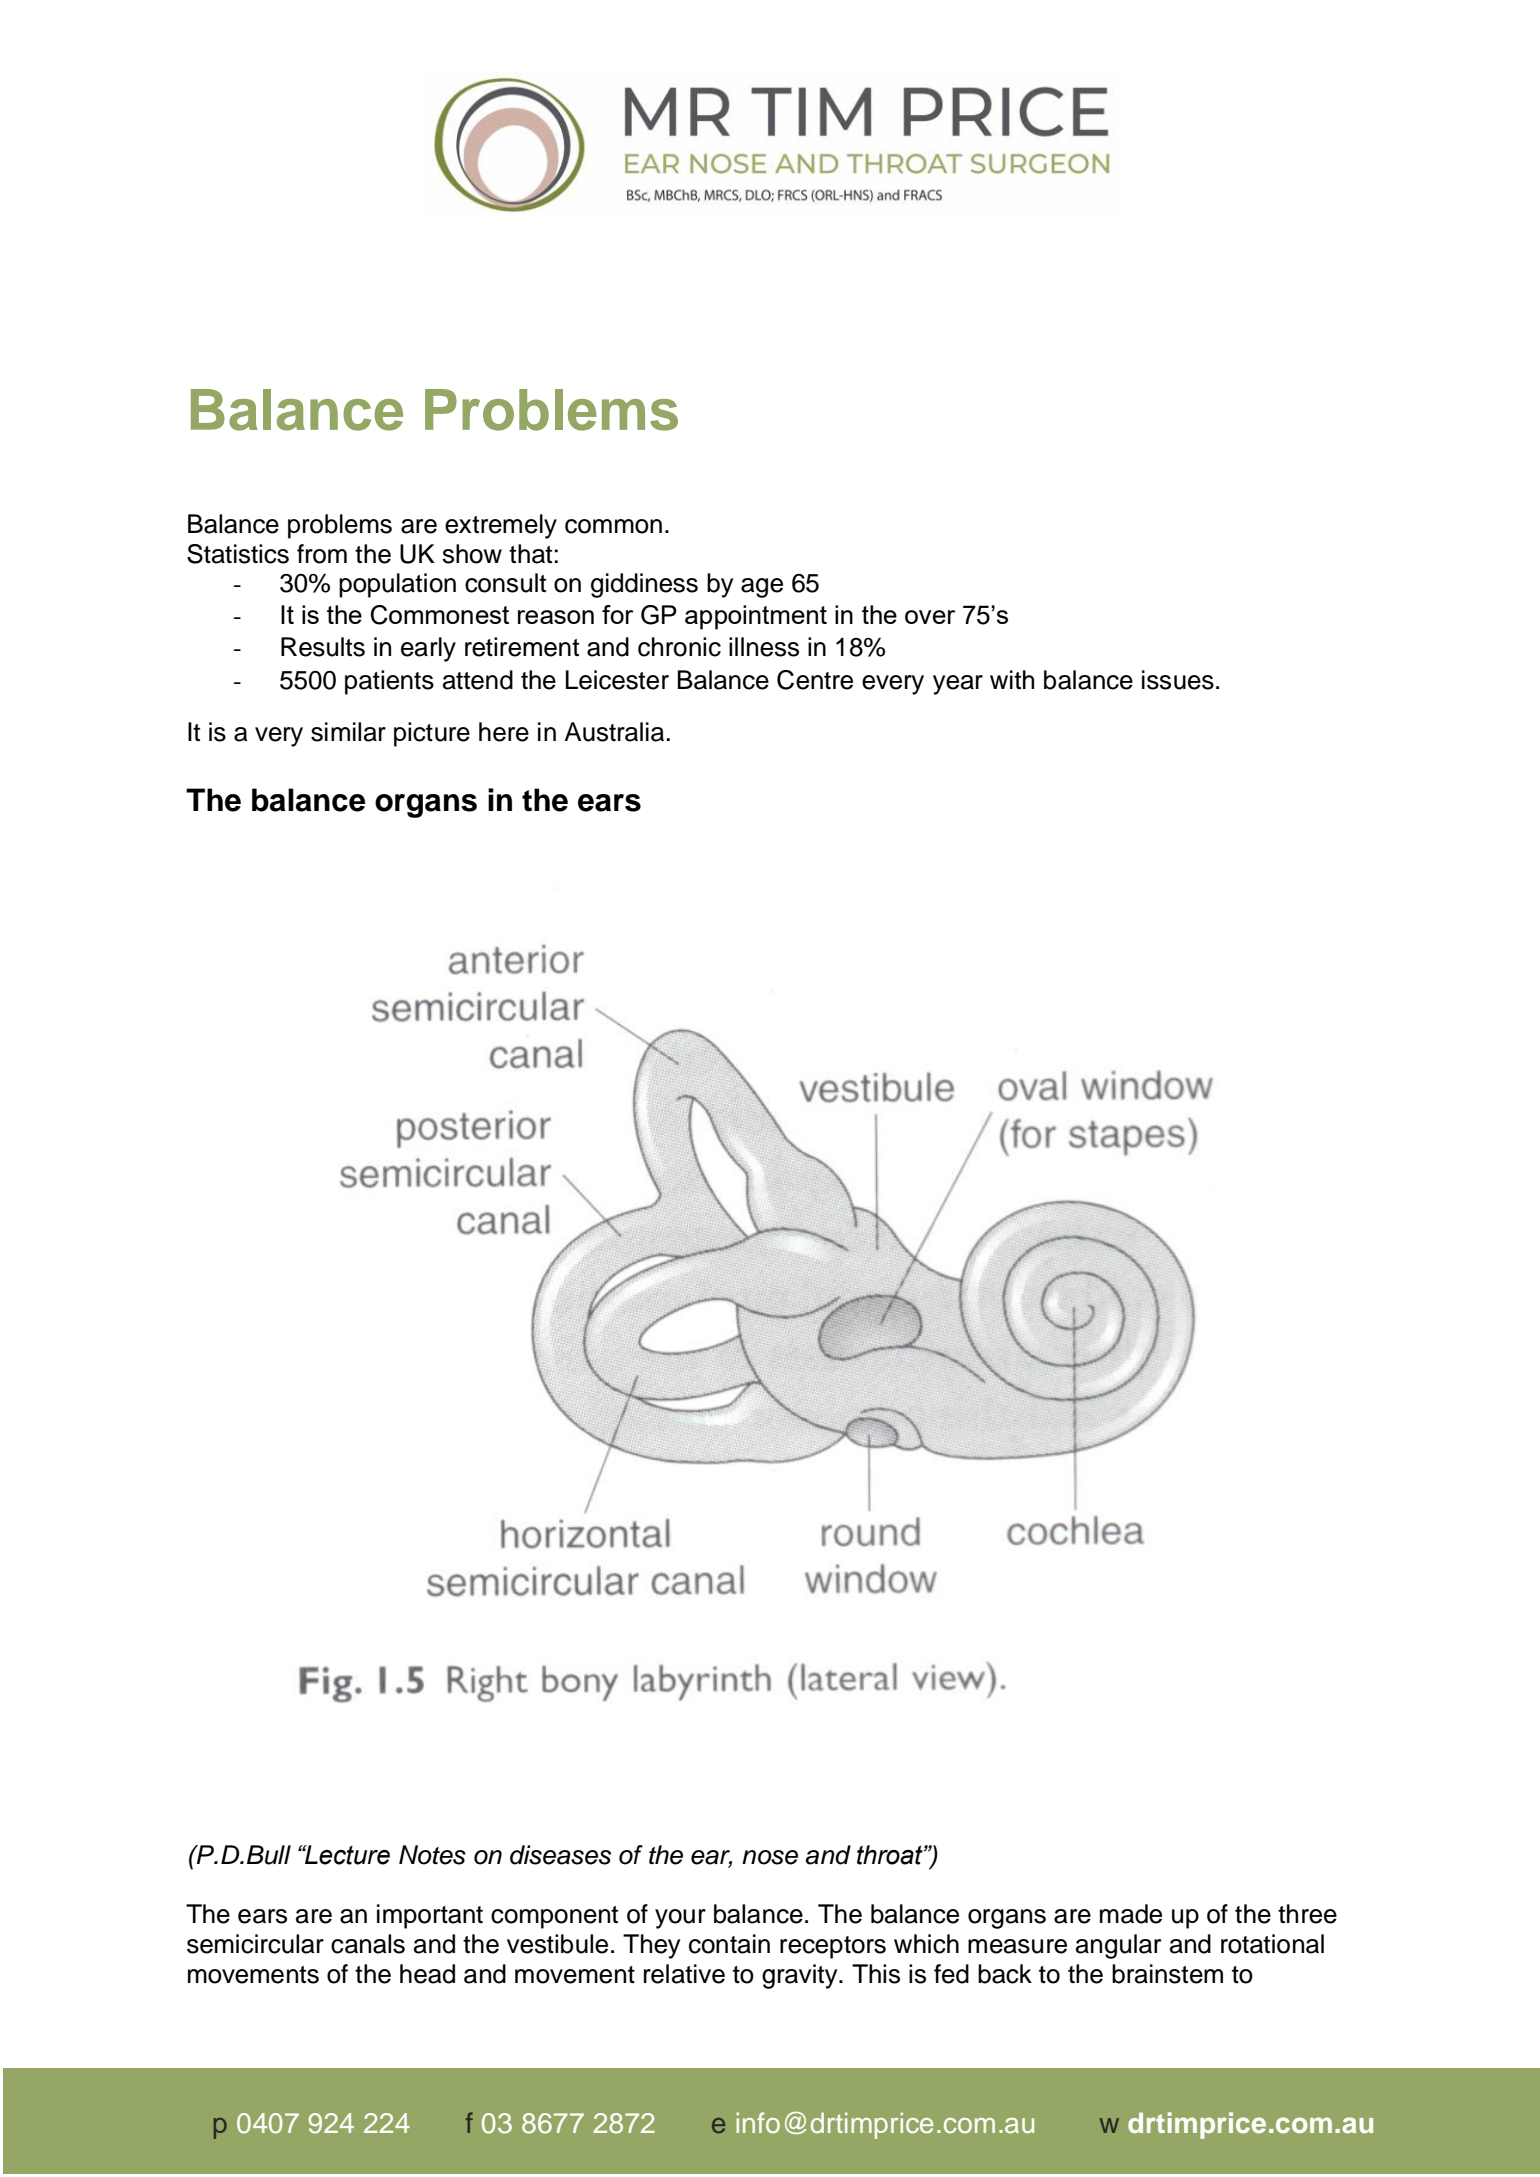  Describe the element at coordinates (368, 1944) in the screenshot. I see `canals` at that location.
